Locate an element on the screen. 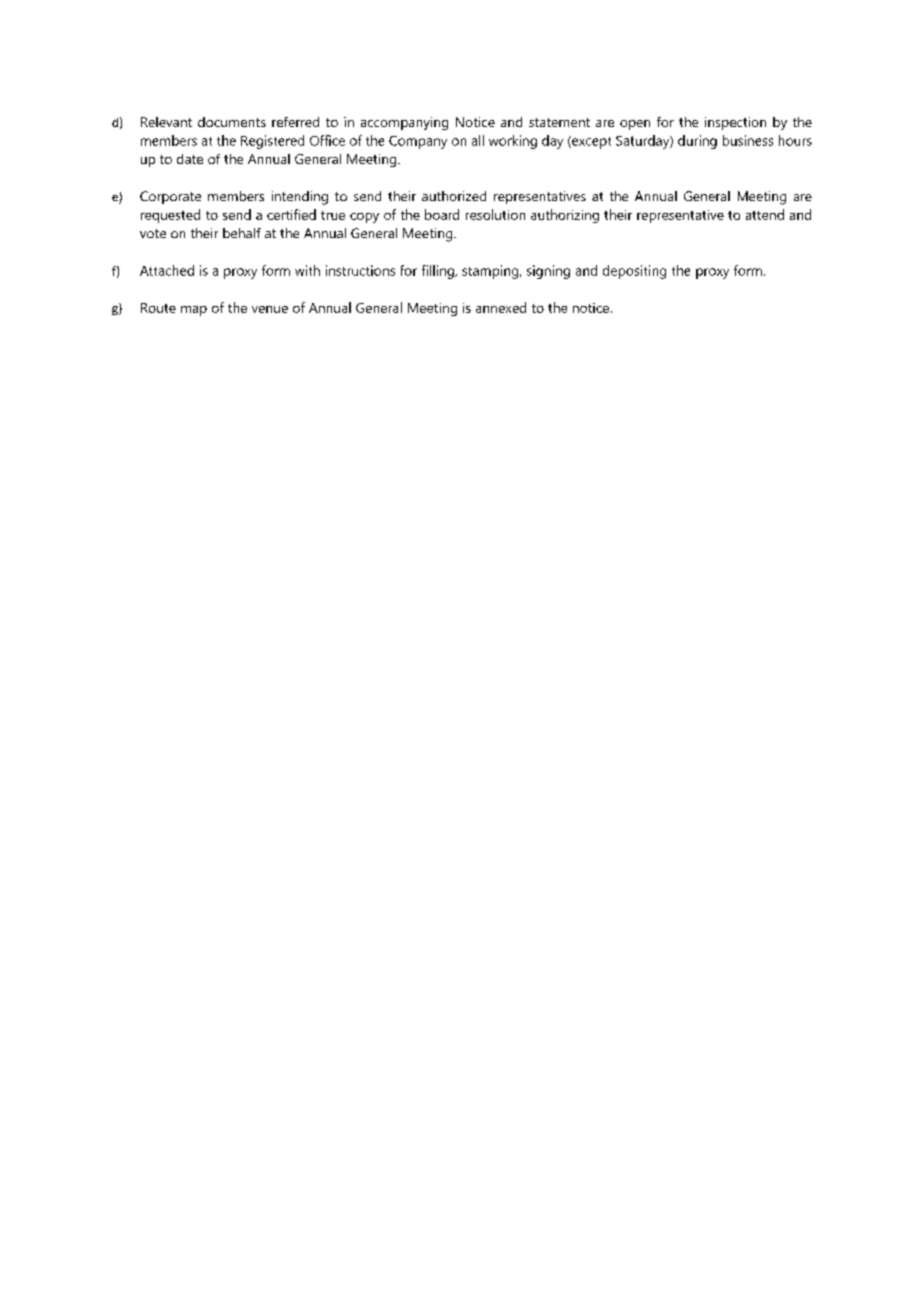 The width and height of the screenshot is (924, 1307). annexed is located at coordinates (501, 307).
